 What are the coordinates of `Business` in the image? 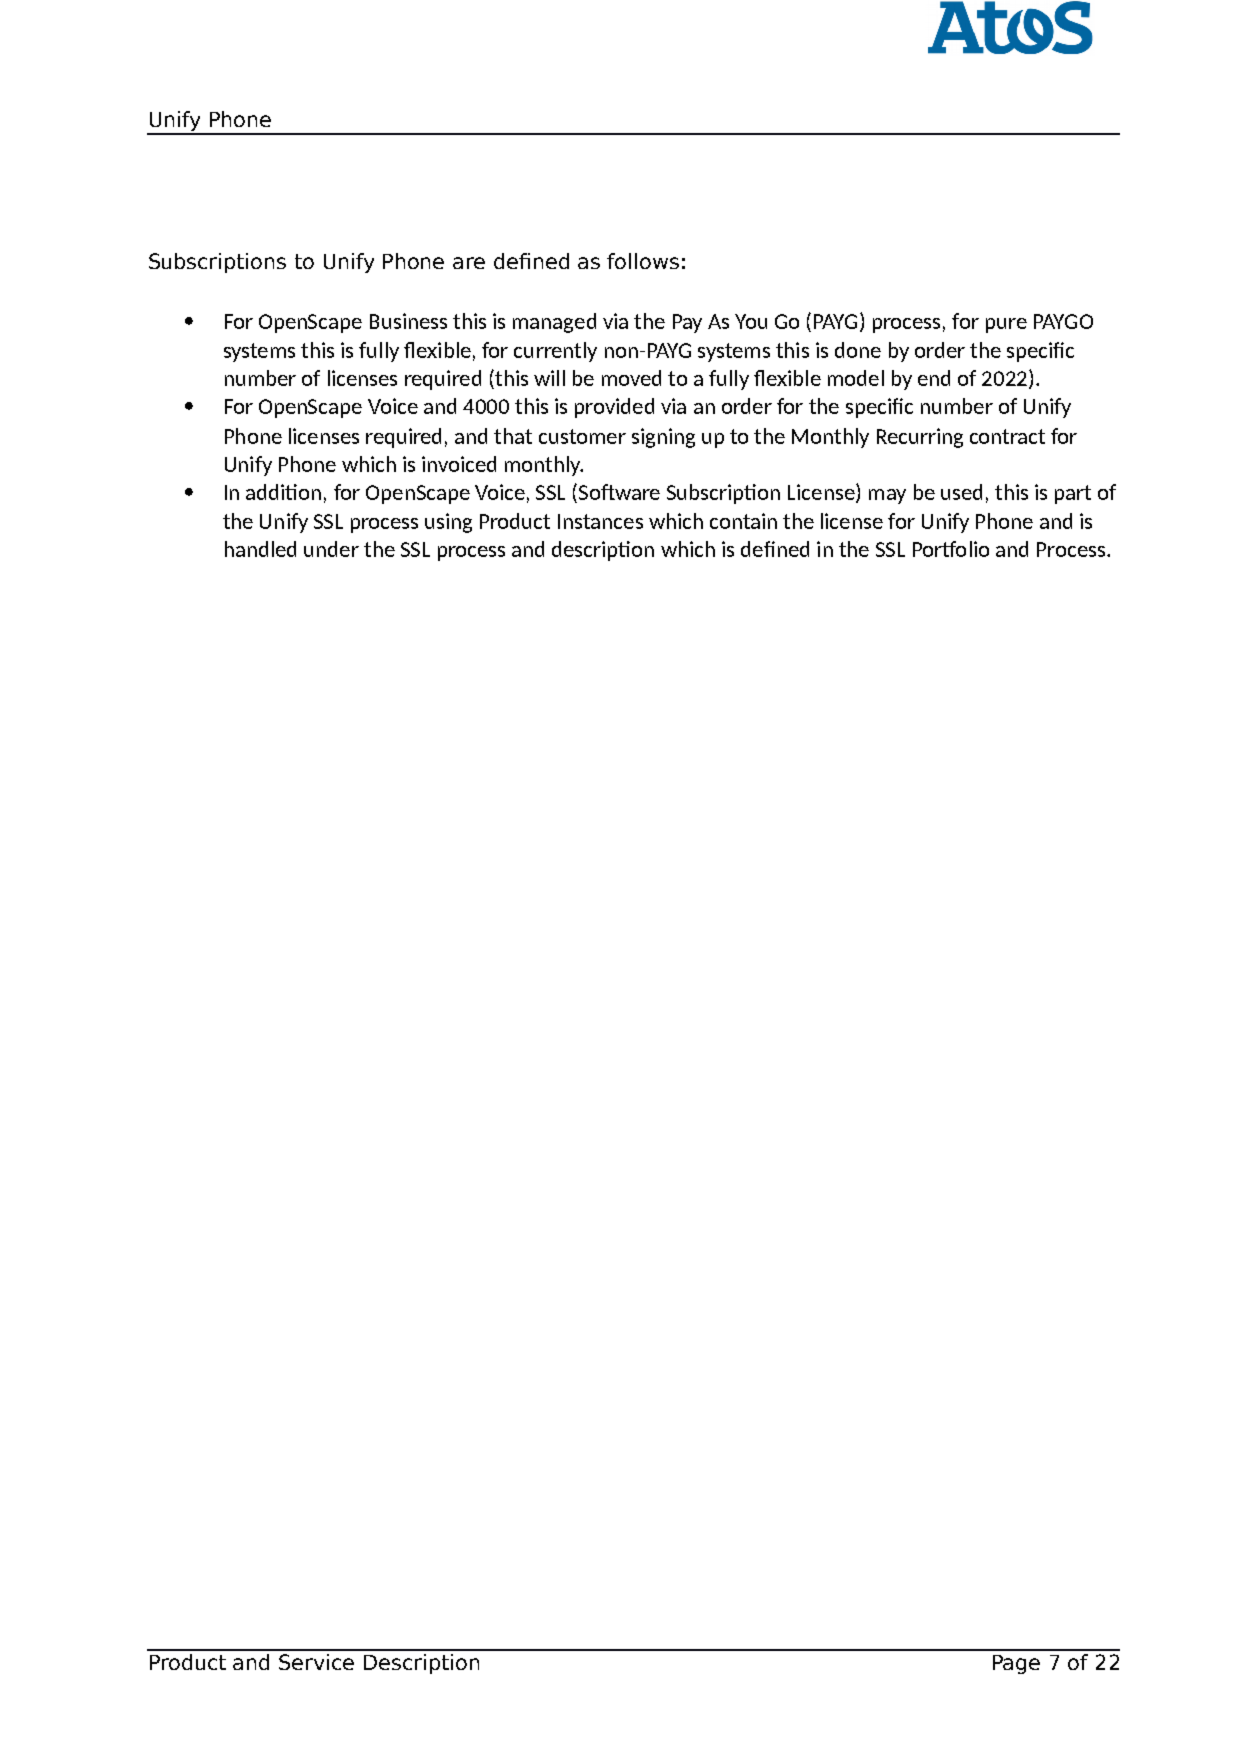 It's located at (408, 321).
